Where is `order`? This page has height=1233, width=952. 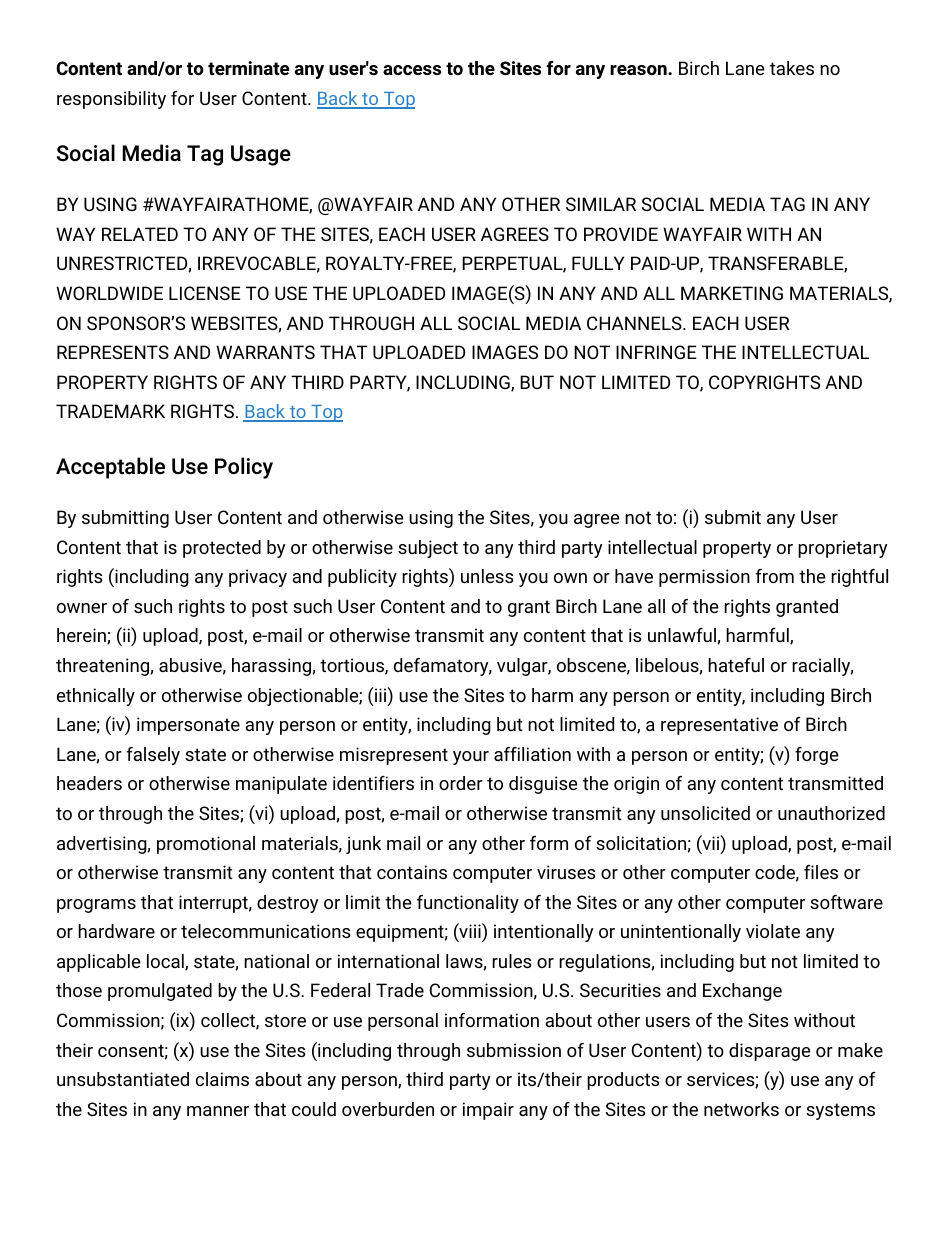 order is located at coordinates (461, 783).
